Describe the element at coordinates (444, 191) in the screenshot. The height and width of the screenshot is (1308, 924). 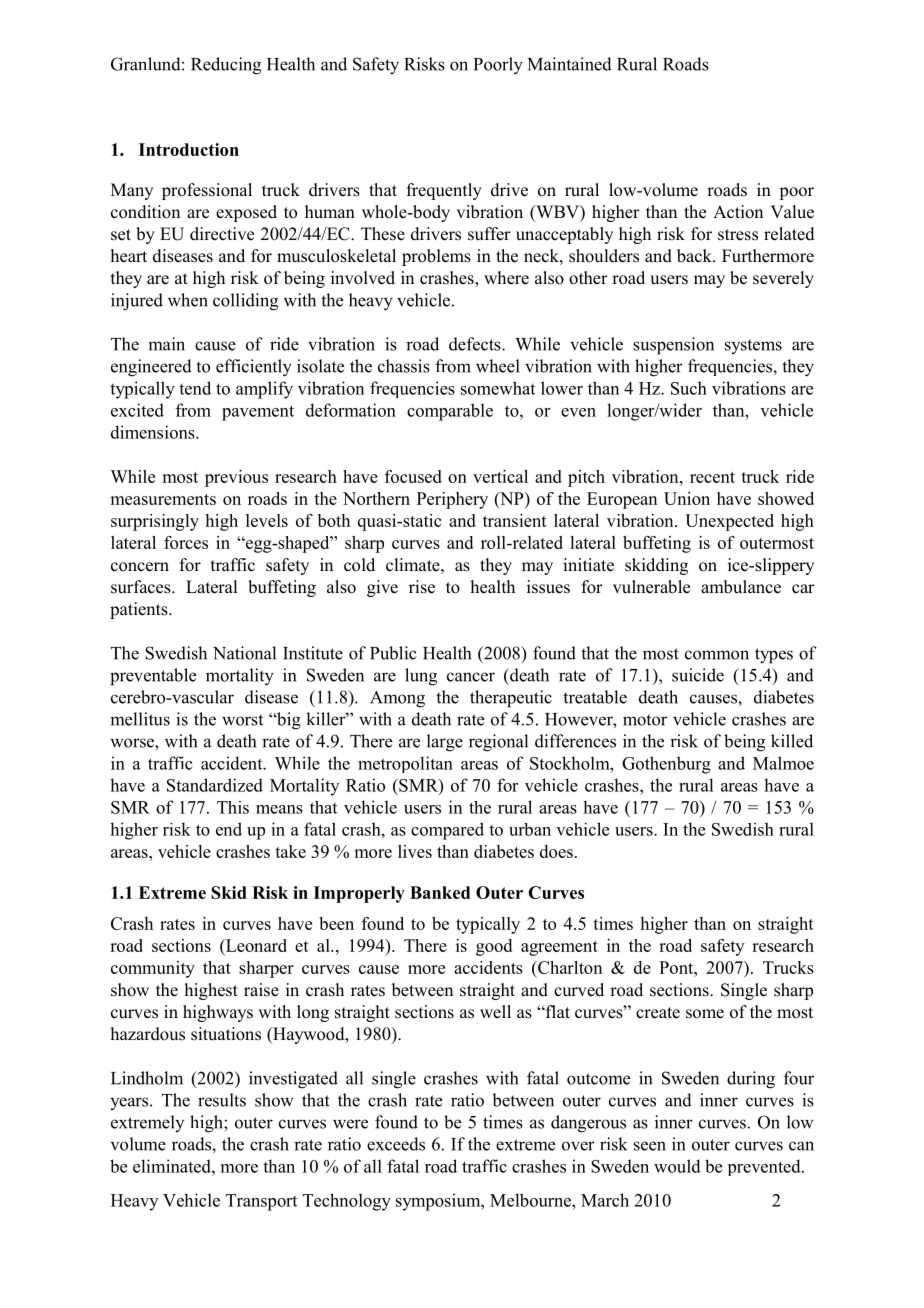
I see `frequently` at that location.
